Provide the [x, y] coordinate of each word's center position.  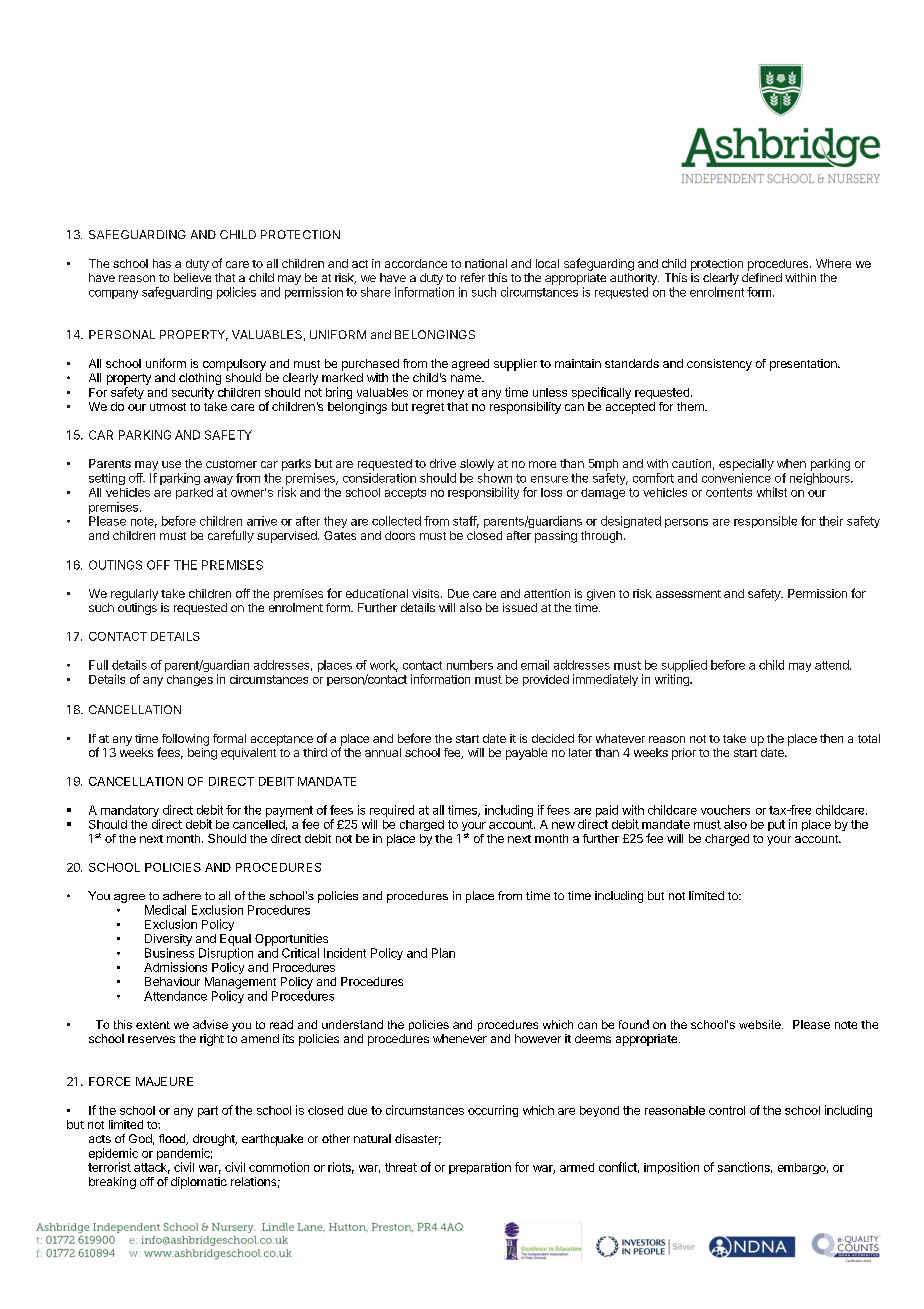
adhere [182, 895]
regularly [134, 595]
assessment [688, 594]
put [776, 825]
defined [762, 277]
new [563, 825]
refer [473, 277]
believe [192, 277]
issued [520, 607]
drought [215, 1141]
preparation [480, 1168]
